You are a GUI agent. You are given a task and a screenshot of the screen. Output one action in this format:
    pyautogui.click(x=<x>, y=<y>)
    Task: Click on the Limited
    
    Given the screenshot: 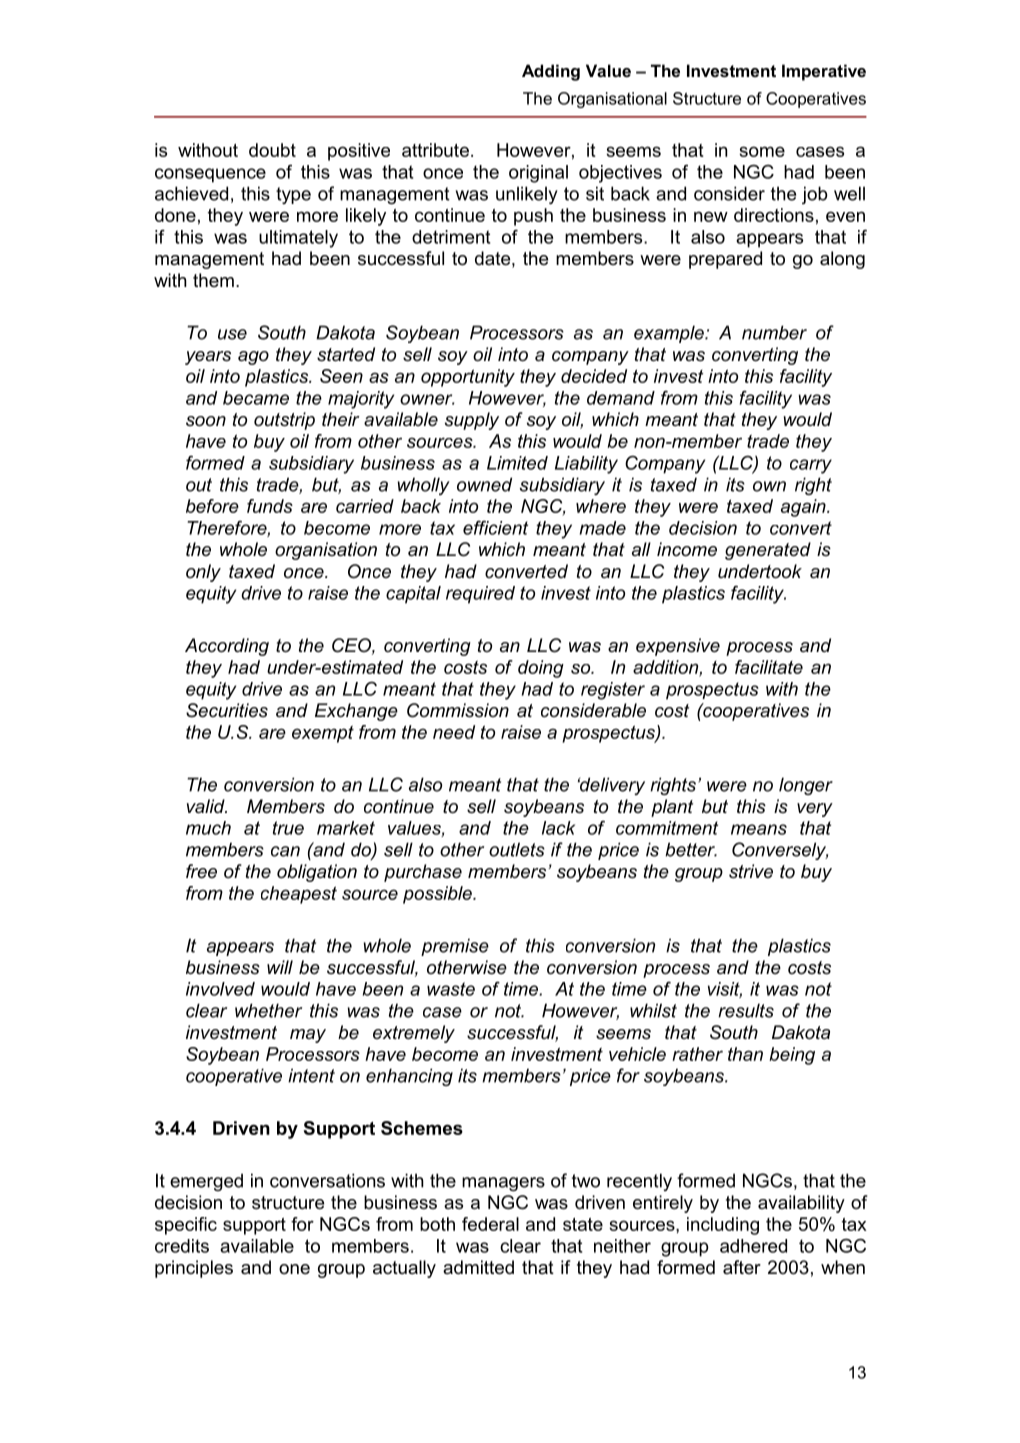 What is the action you would take?
    pyautogui.click(x=517, y=463)
